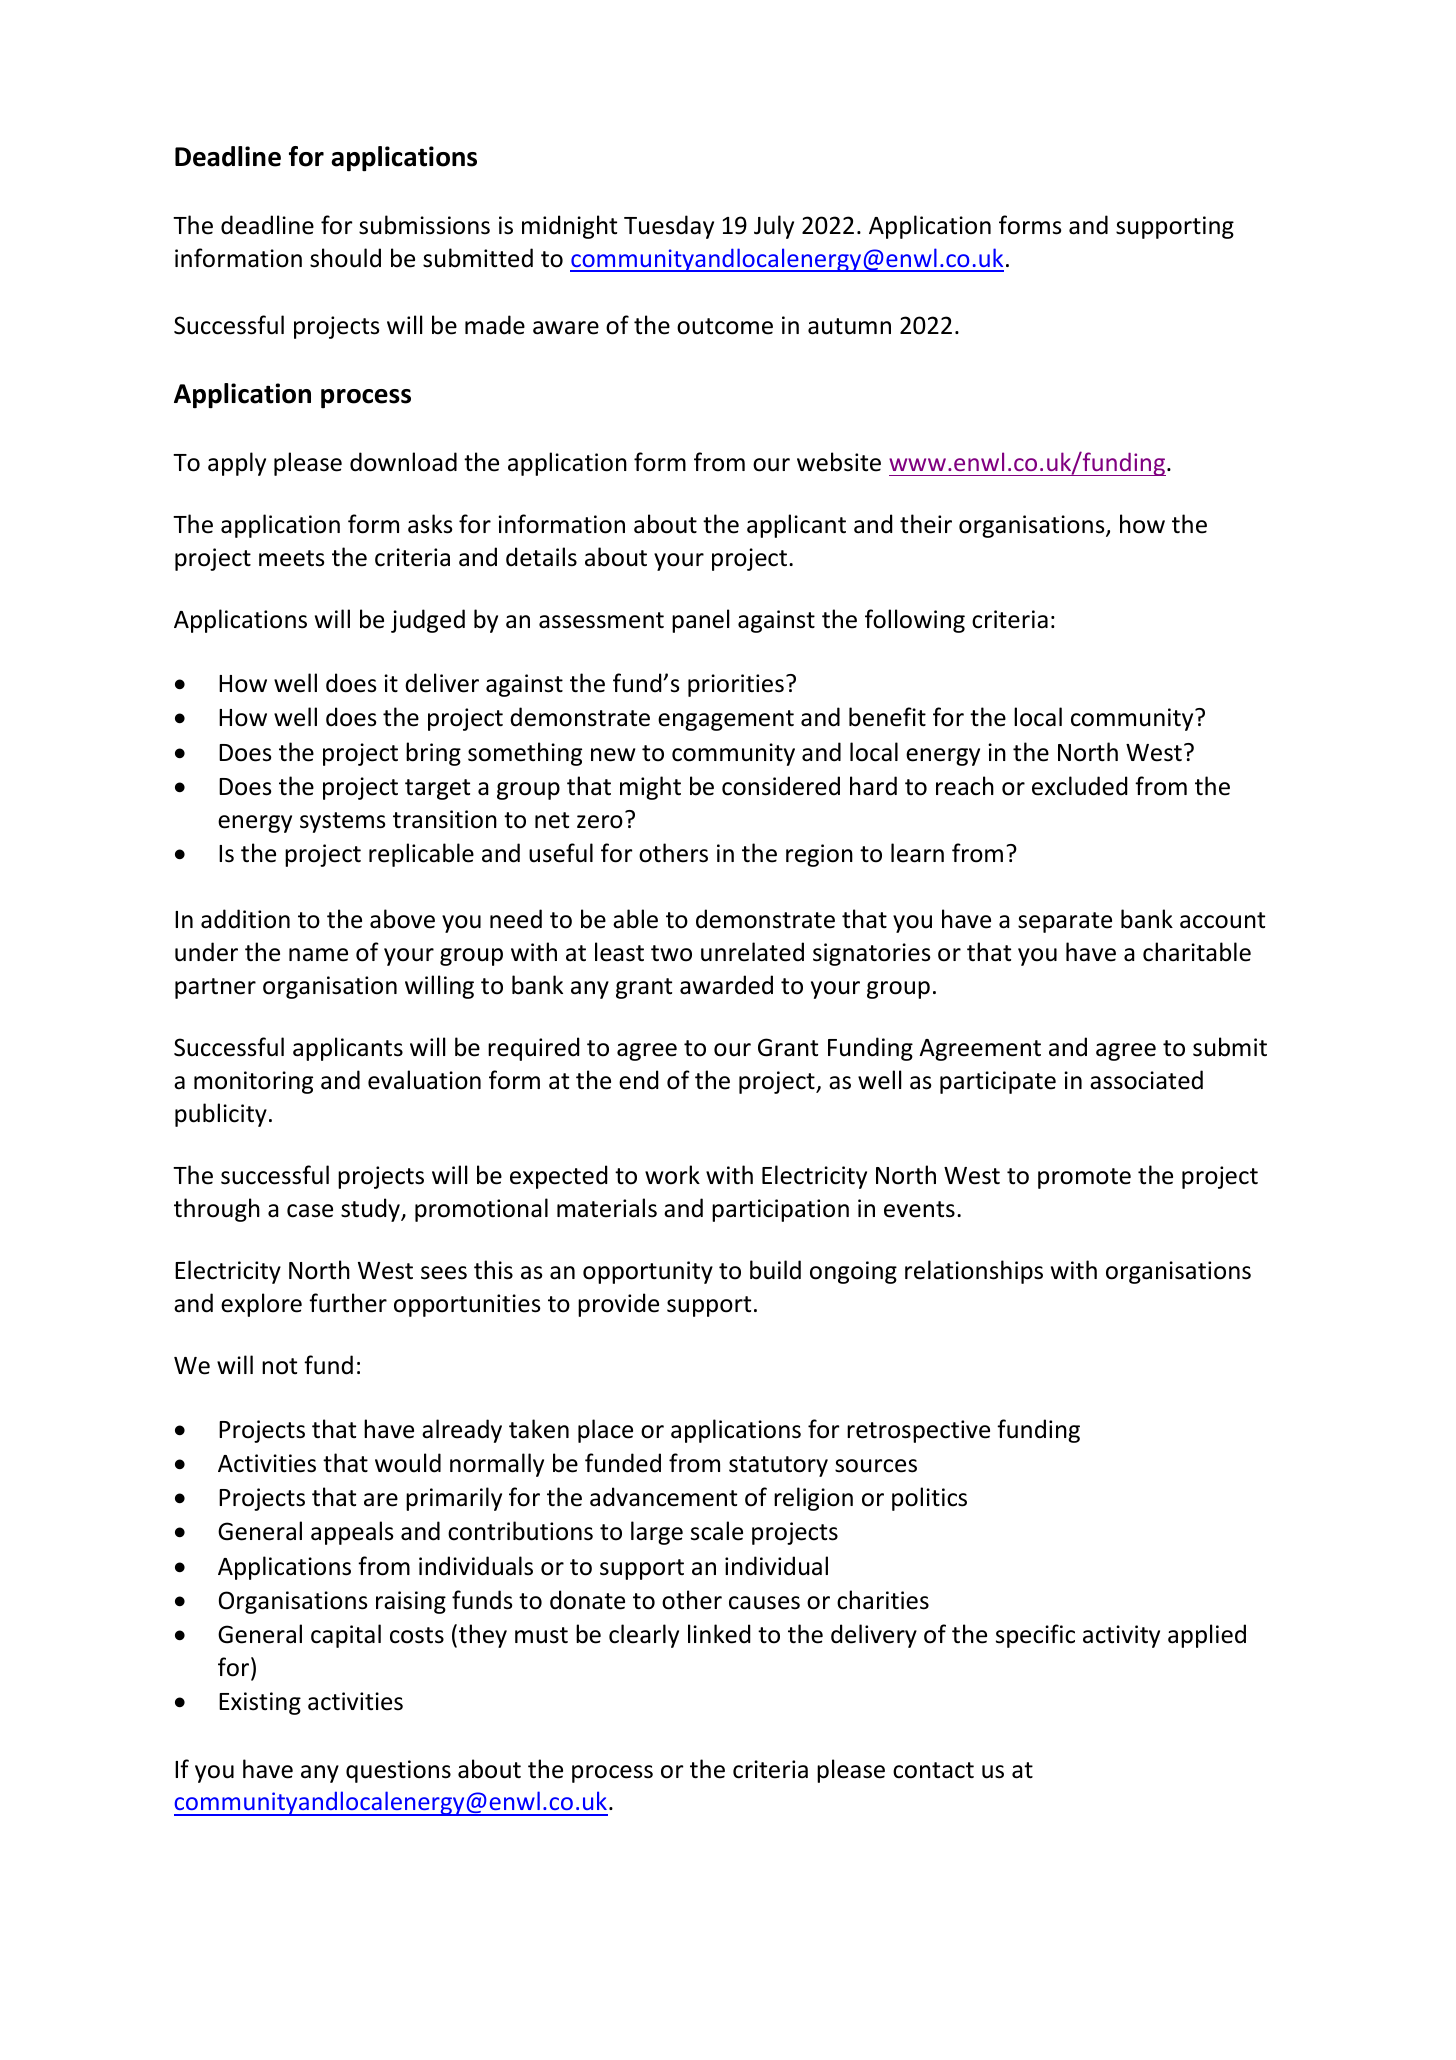 This image has height=2060, width=1456. Describe the element at coordinates (726, 985) in the image. I see `awarded` at that location.
